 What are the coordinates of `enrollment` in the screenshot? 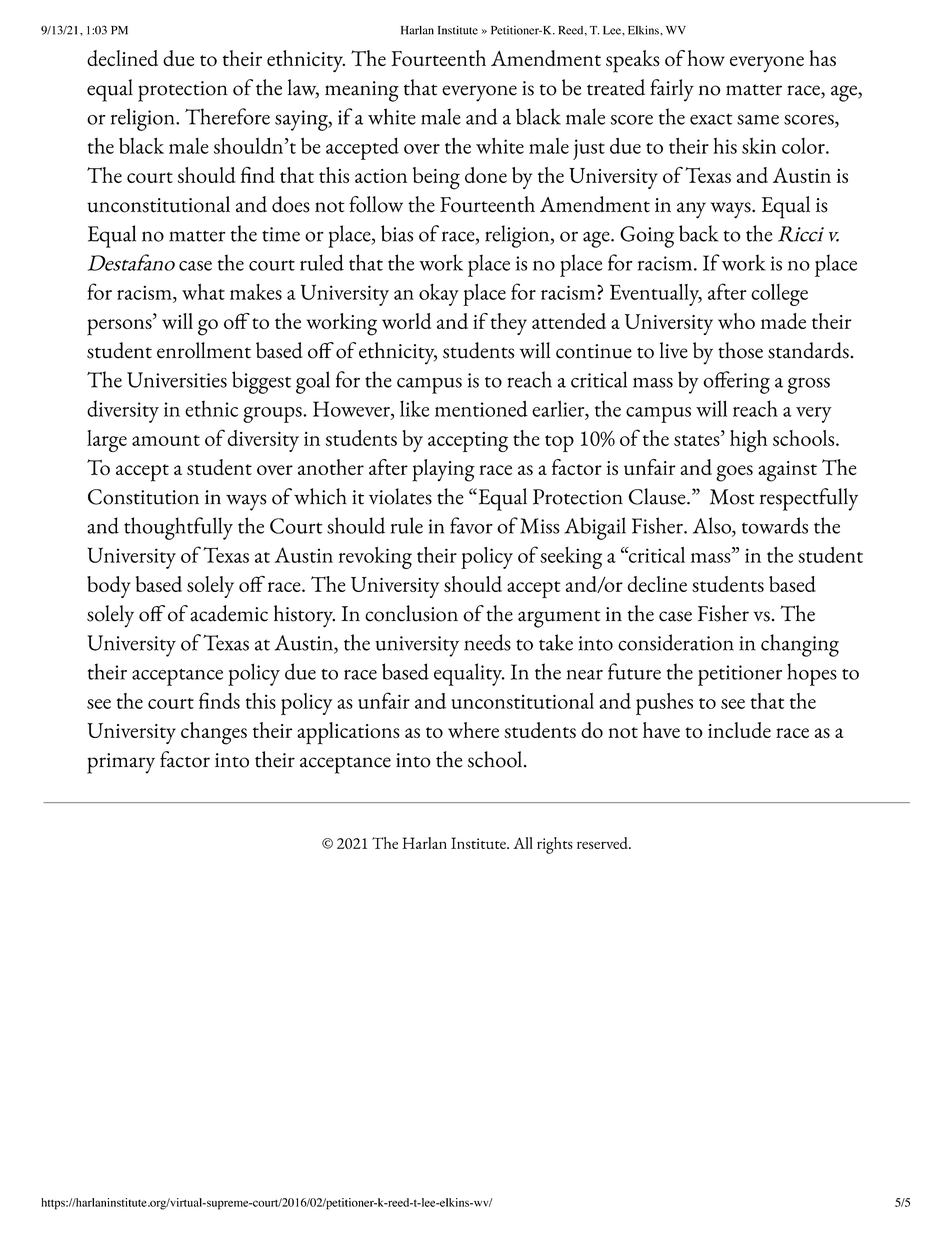 It's located at (204, 350).
